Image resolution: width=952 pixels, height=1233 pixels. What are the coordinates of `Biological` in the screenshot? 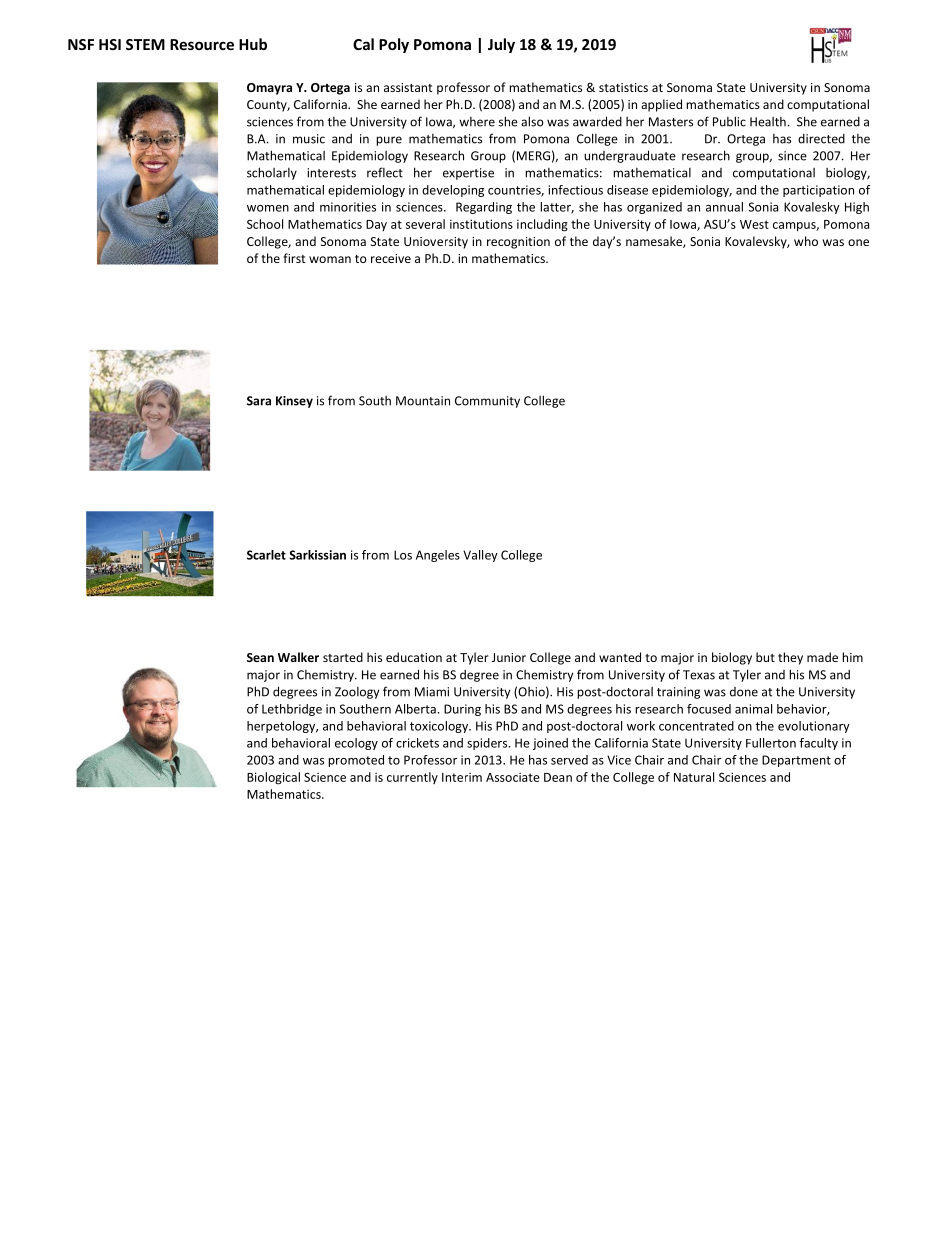 It's located at (273, 778).
